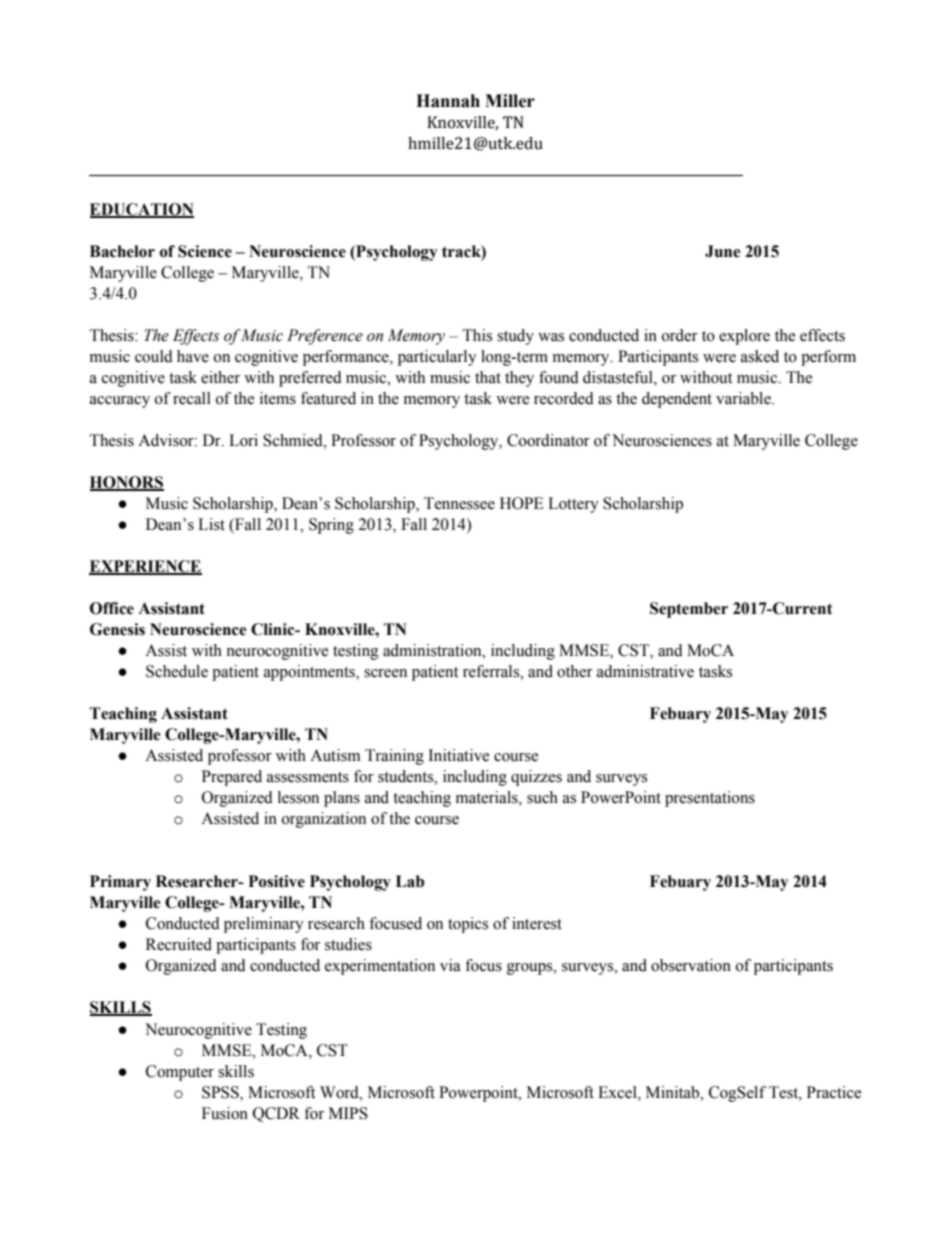 Image resolution: width=952 pixels, height=1233 pixels. What do you see at coordinates (142, 210) in the image?
I see `EDUCATION` at bounding box center [142, 210].
